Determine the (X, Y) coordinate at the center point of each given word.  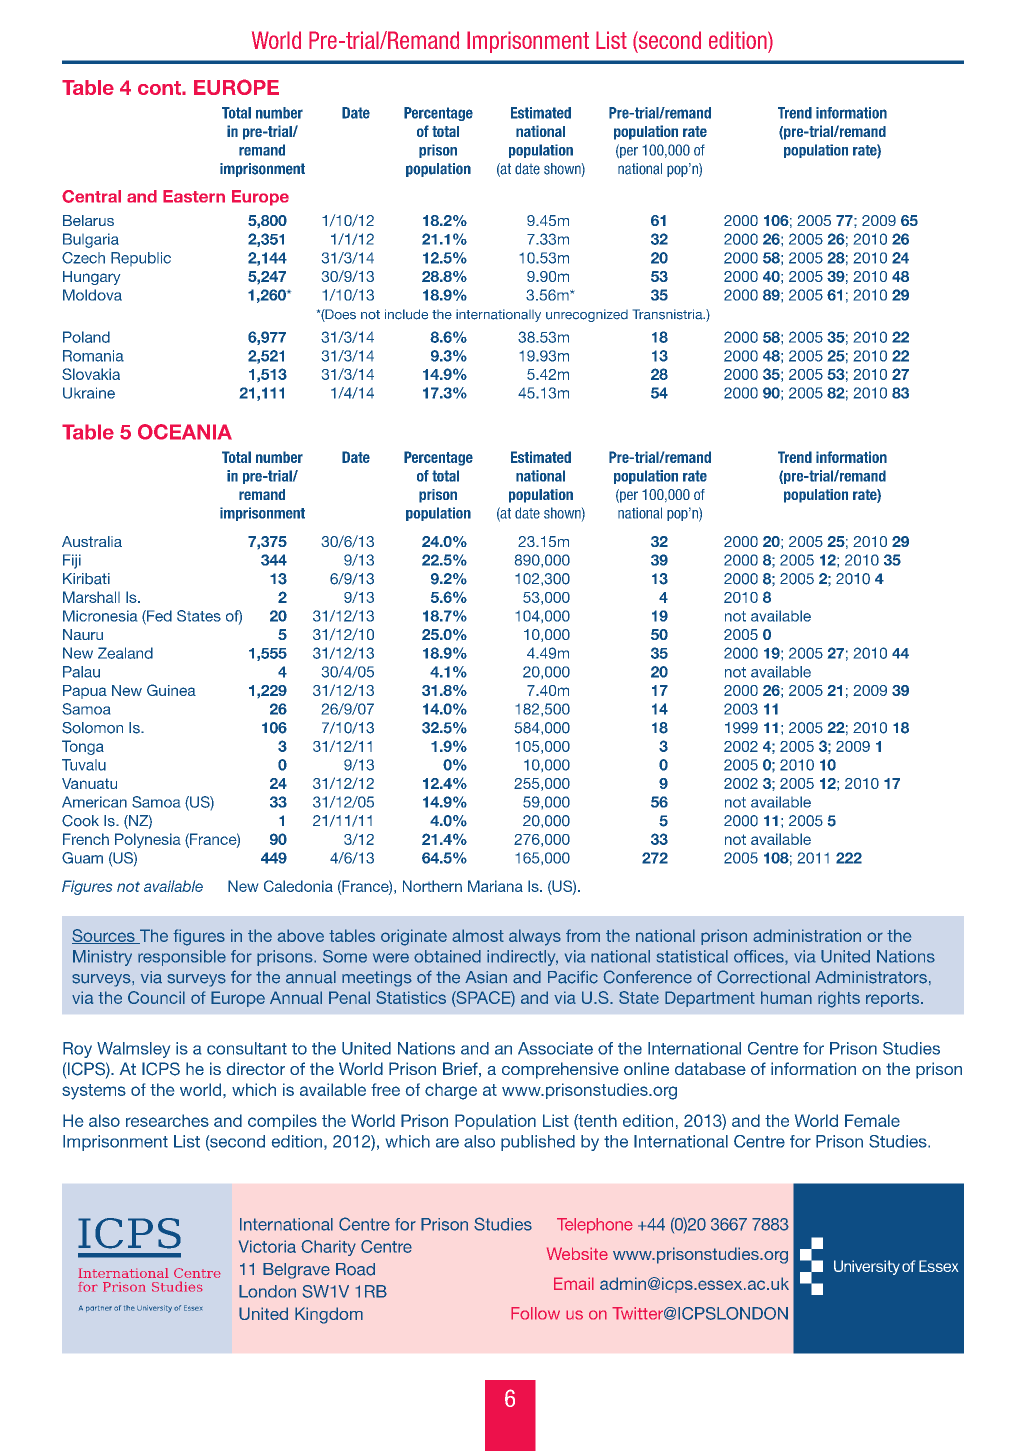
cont (160, 88)
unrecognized (587, 315)
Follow (535, 1313)
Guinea (171, 690)
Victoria (267, 1246)
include (406, 314)
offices (760, 957)
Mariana (495, 886)
